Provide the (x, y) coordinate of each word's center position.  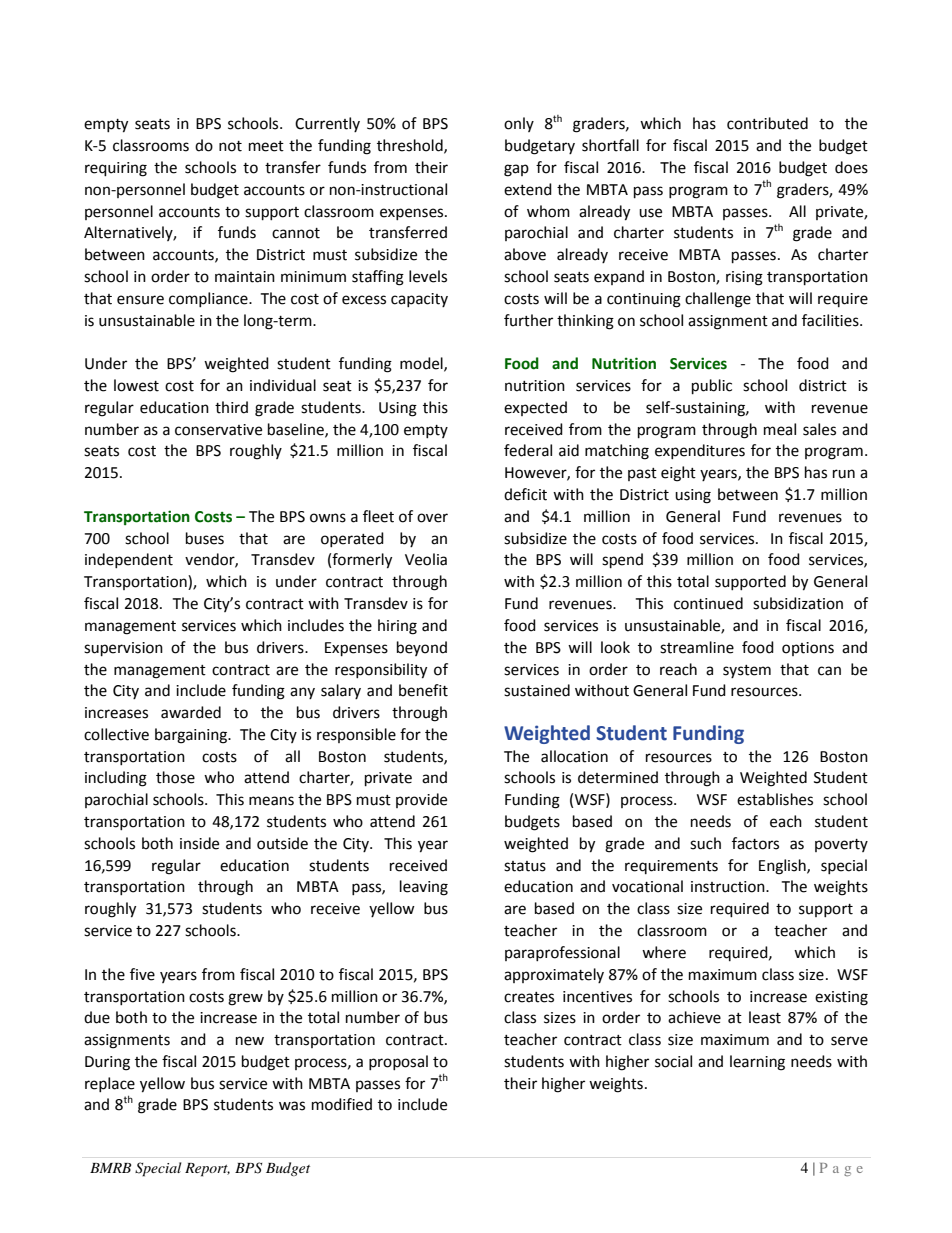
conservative (218, 430)
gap (516, 170)
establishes (775, 799)
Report (207, 1170)
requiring (116, 169)
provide (421, 800)
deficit (525, 494)
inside (199, 843)
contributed (767, 123)
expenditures (700, 451)
